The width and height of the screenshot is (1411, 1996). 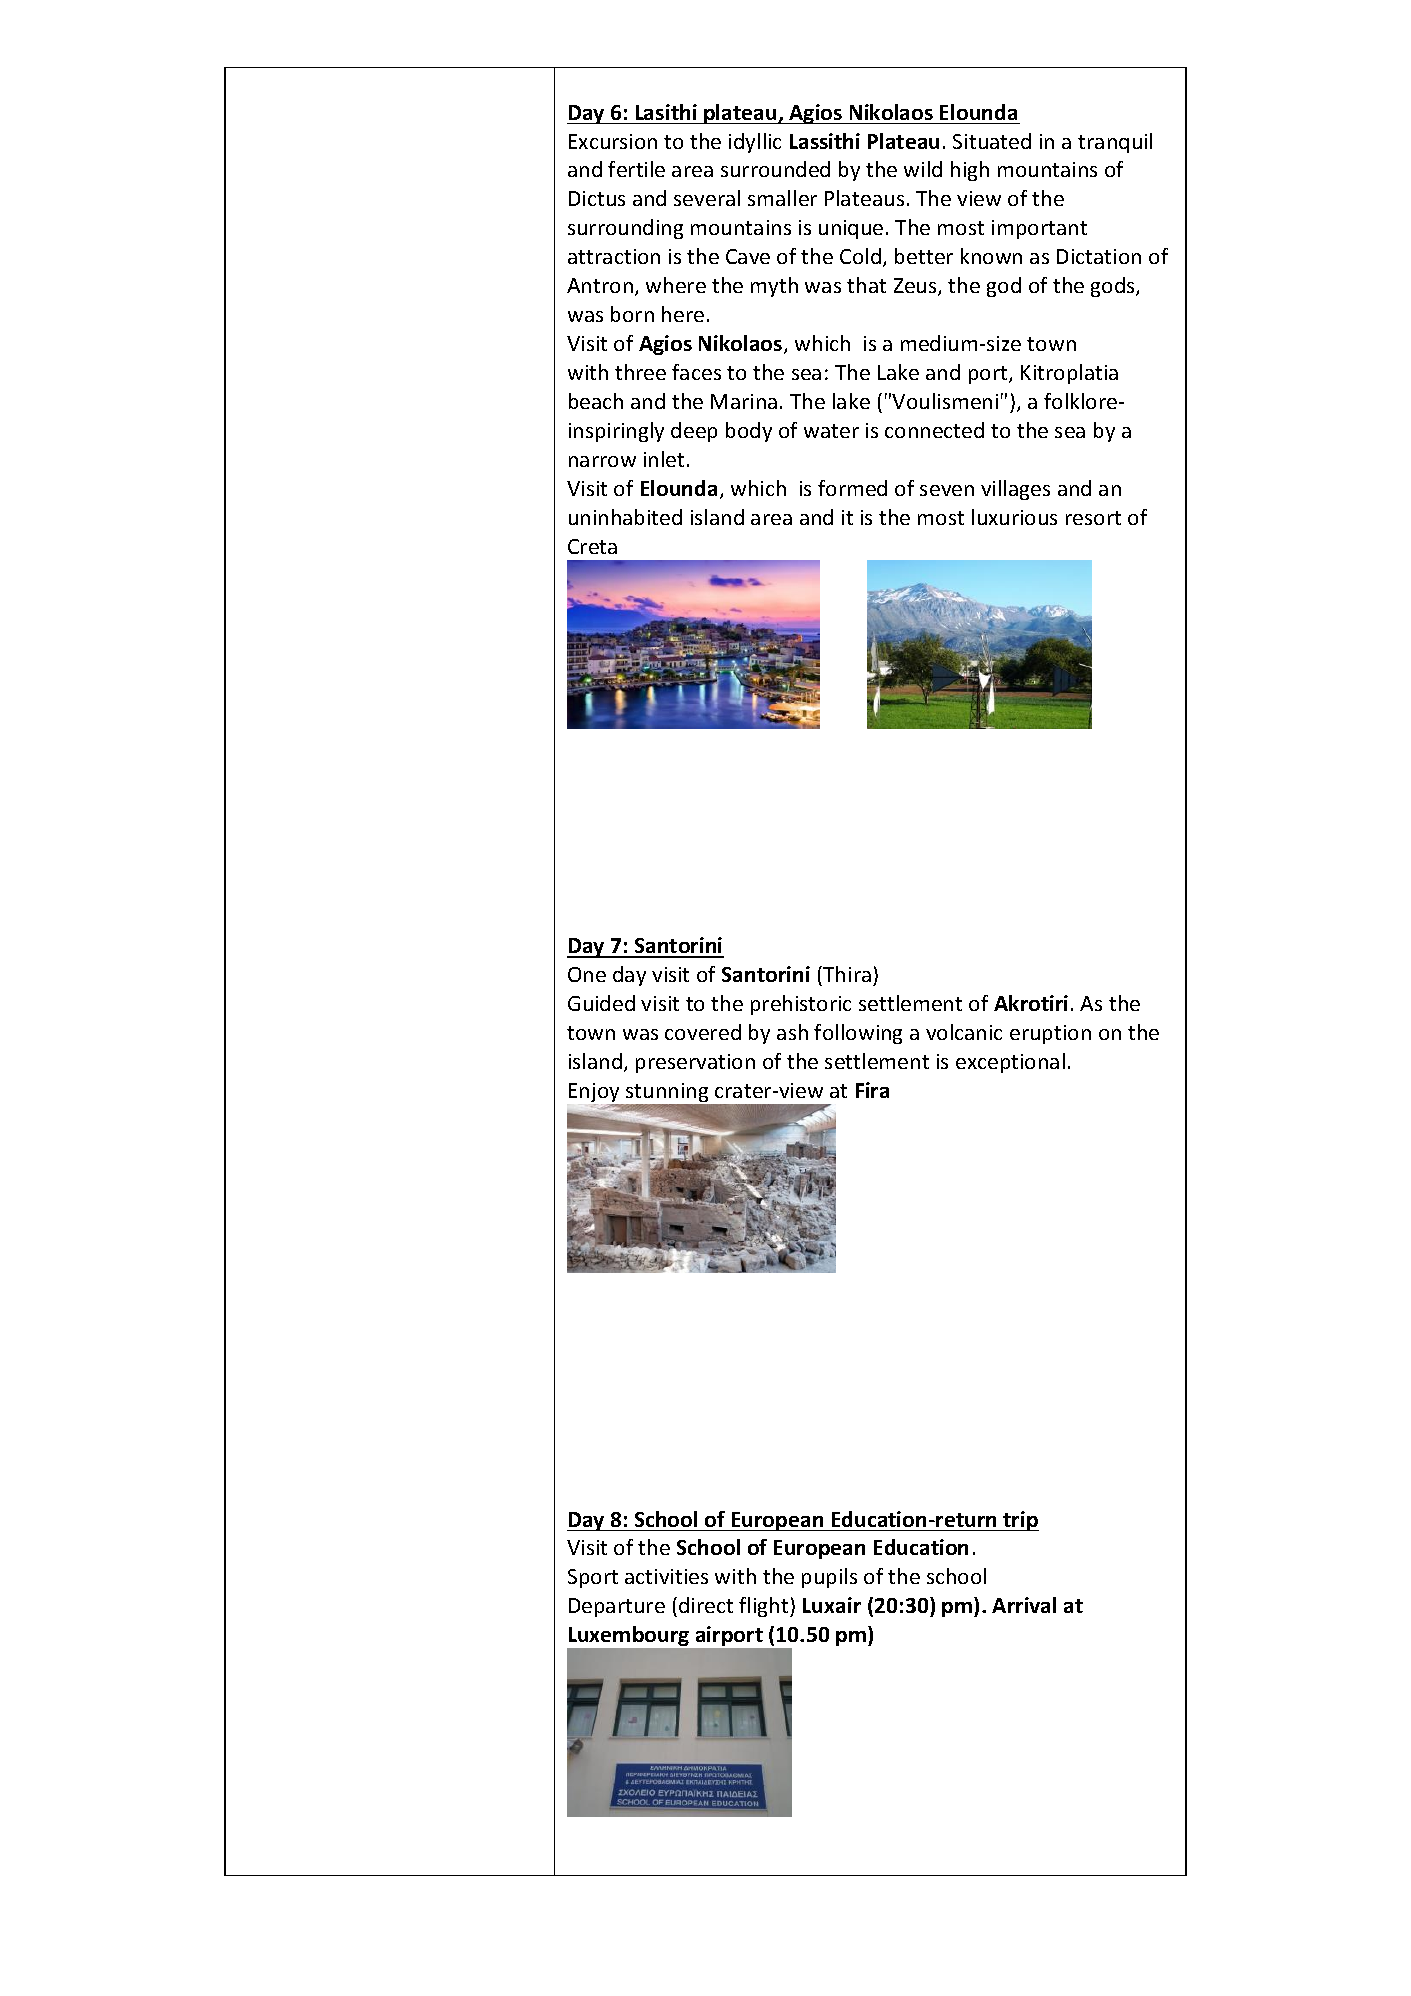 I want to click on unique, so click(x=851, y=229).
